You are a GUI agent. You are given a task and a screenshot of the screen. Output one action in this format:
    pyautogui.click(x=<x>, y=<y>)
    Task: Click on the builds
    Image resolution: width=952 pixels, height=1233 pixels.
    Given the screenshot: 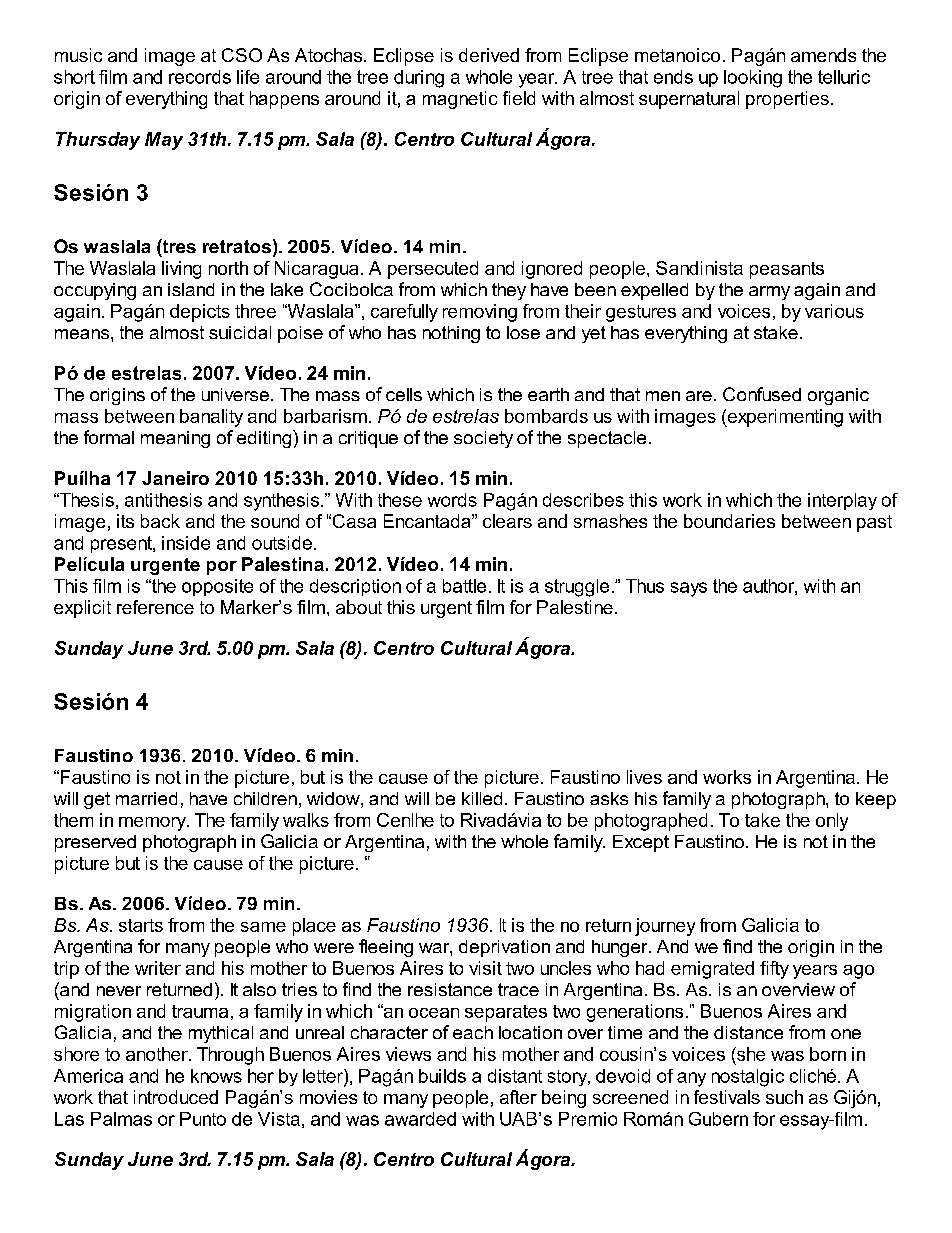 What is the action you would take?
    pyautogui.click(x=442, y=1076)
